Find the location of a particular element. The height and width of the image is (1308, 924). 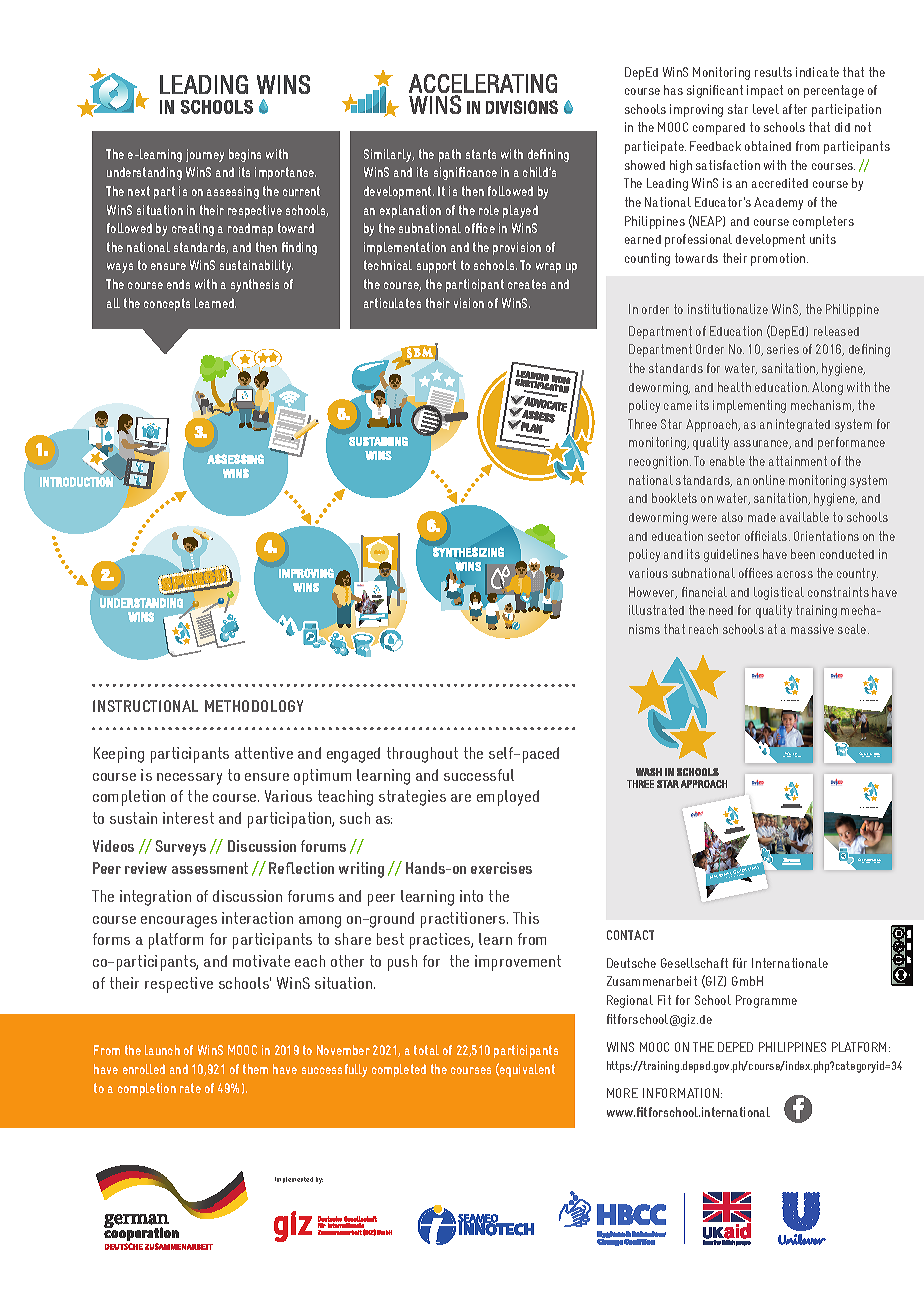

launch is located at coordinates (162, 1050).
